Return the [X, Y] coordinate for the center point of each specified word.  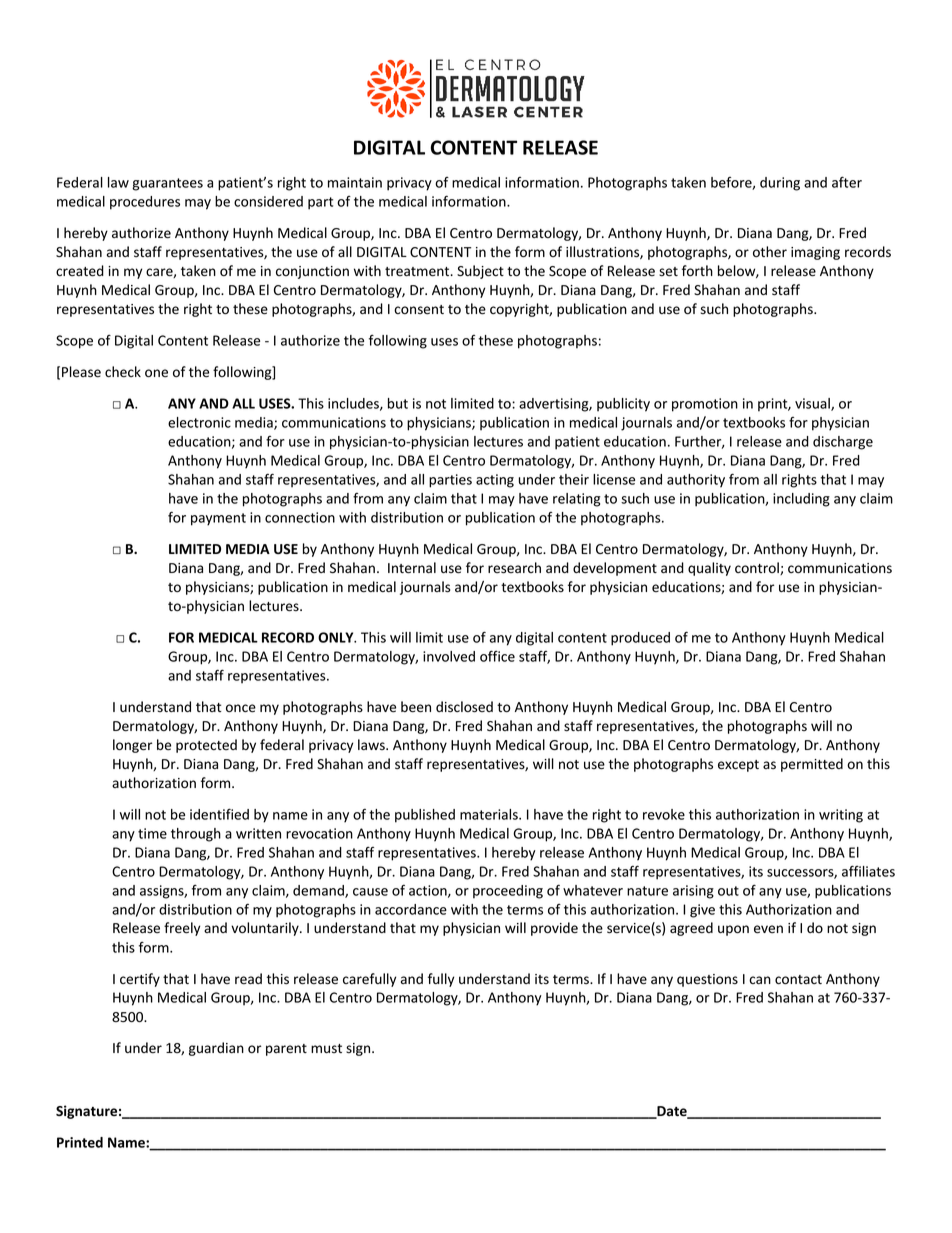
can [760, 980]
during [780, 184]
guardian [216, 1049]
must [326, 1048]
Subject [480, 272]
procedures [145, 203]
